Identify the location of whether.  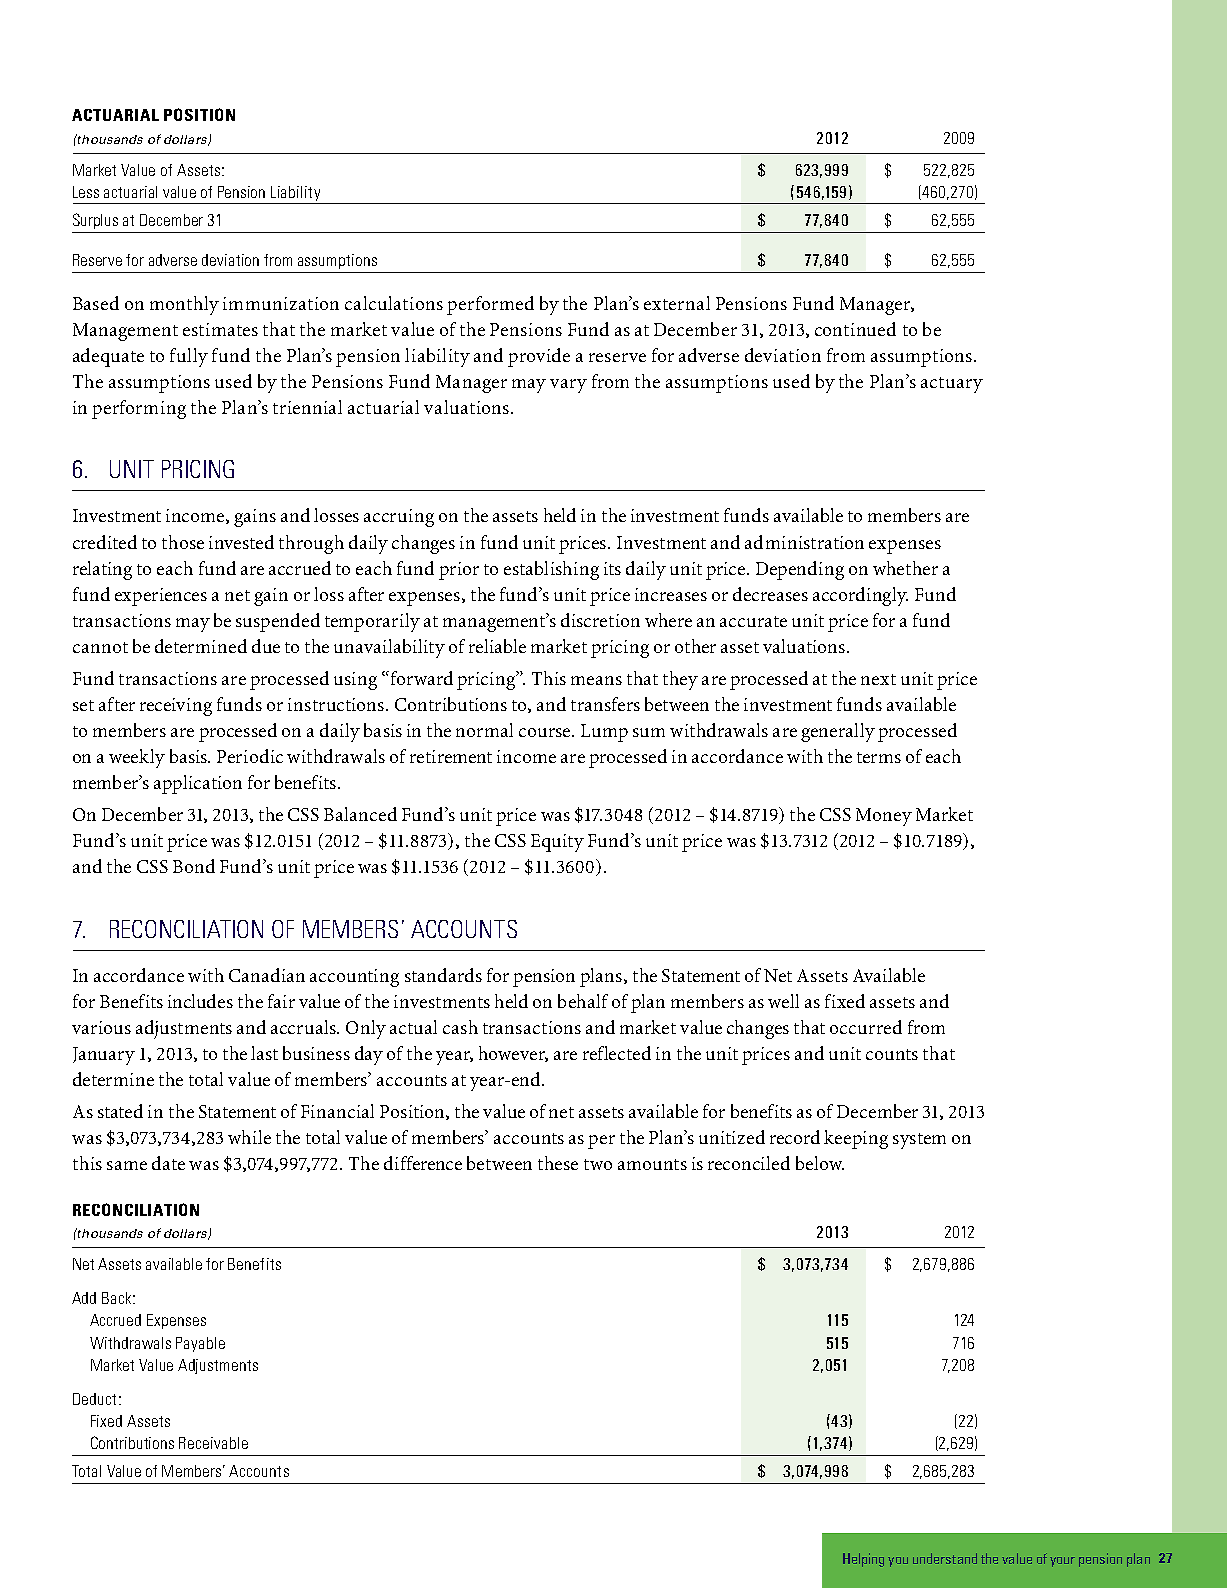
(905, 568).
